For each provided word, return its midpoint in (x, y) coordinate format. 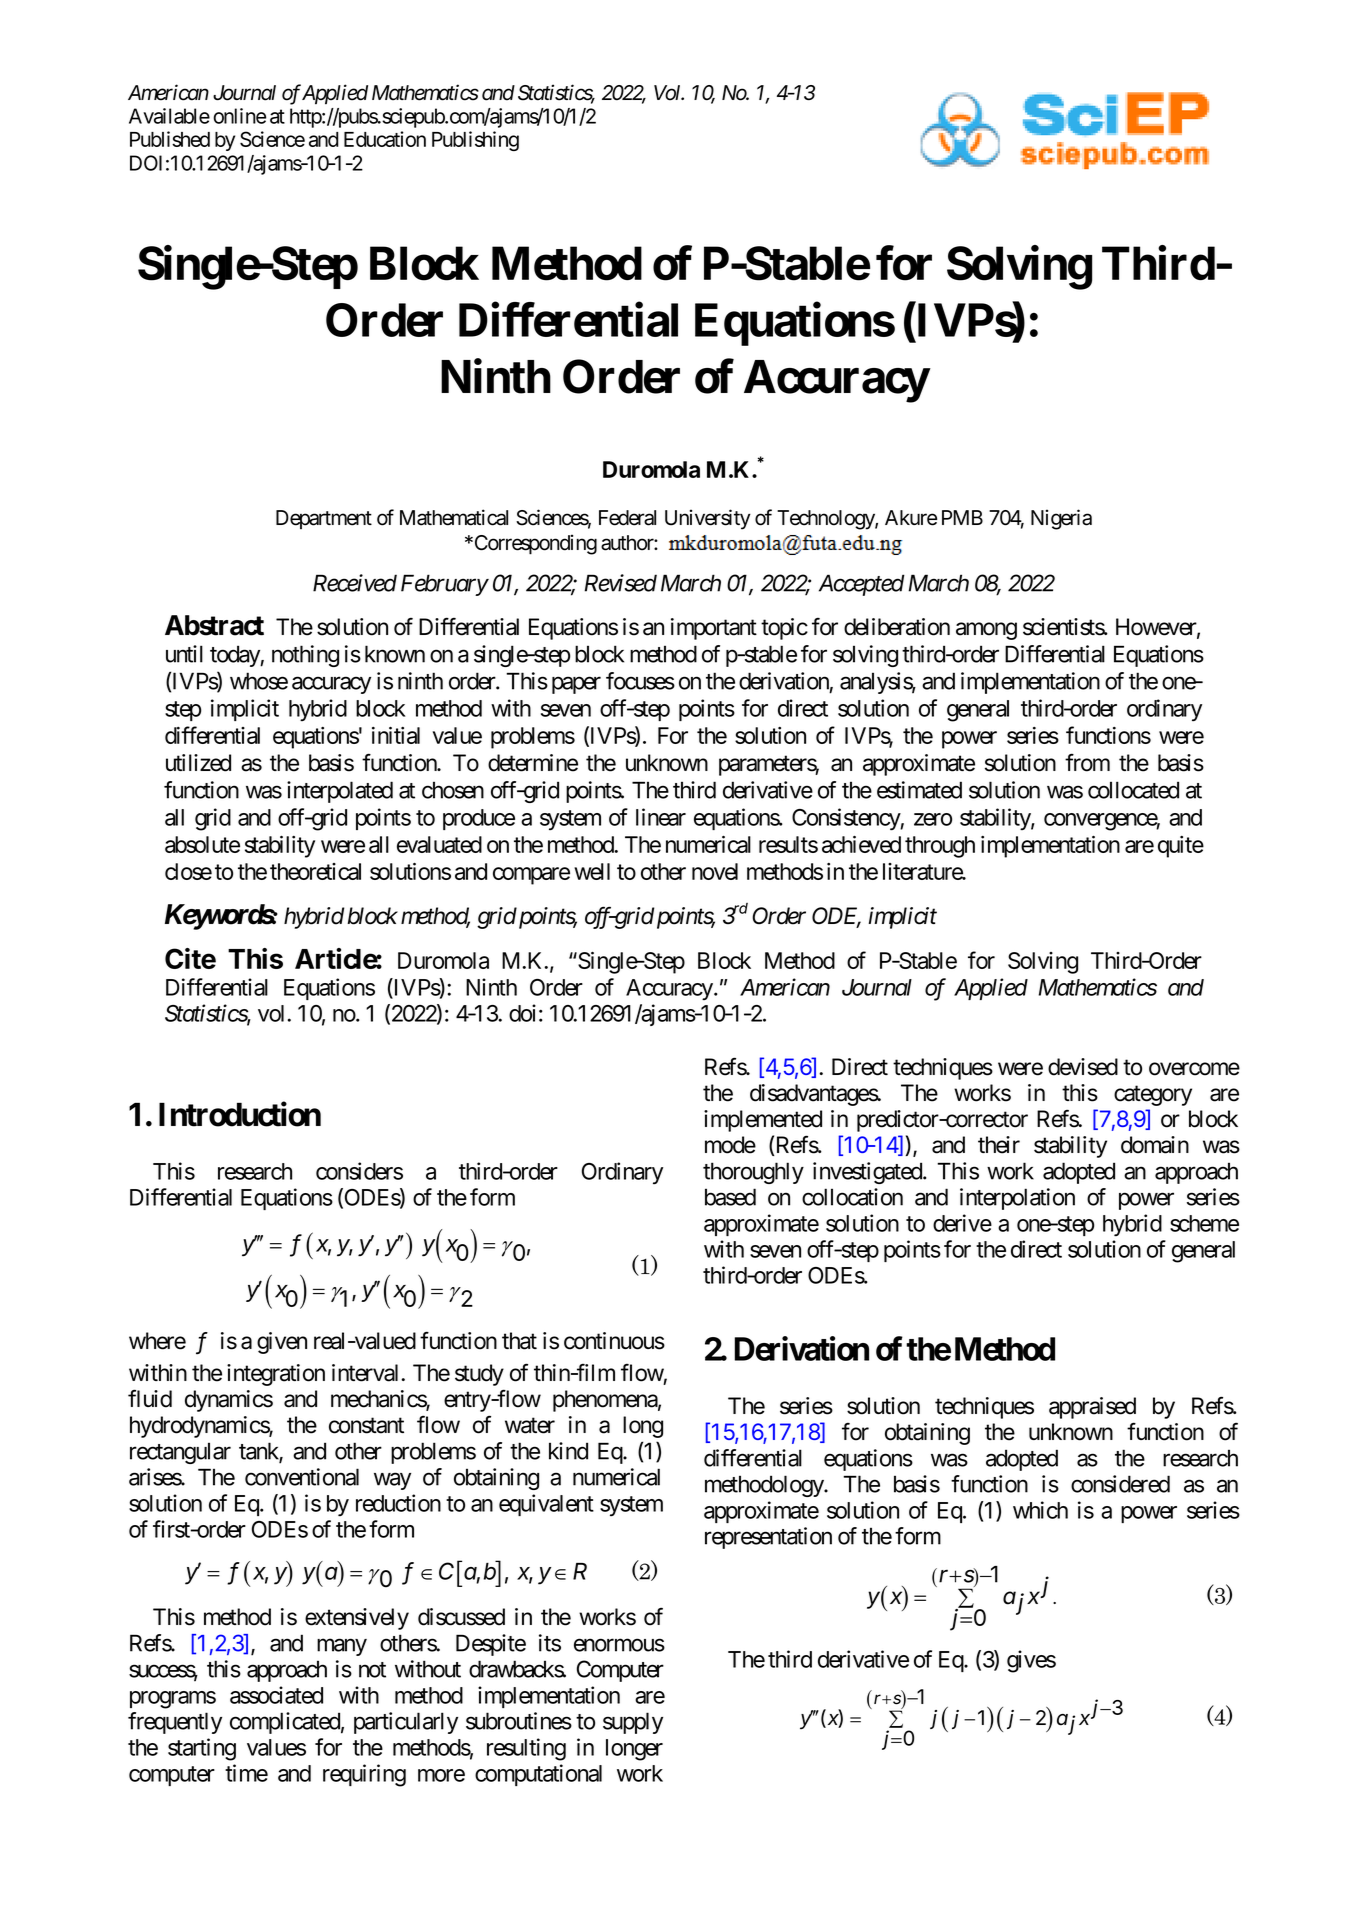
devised (1083, 1067)
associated (276, 1695)
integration (276, 1375)
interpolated (340, 792)
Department (324, 519)
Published (170, 139)
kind (568, 1451)
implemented (763, 1121)
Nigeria (1061, 519)
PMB (962, 517)
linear (661, 817)
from (1087, 762)
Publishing (475, 141)
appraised (1092, 1408)
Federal (627, 518)
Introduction (240, 1114)
